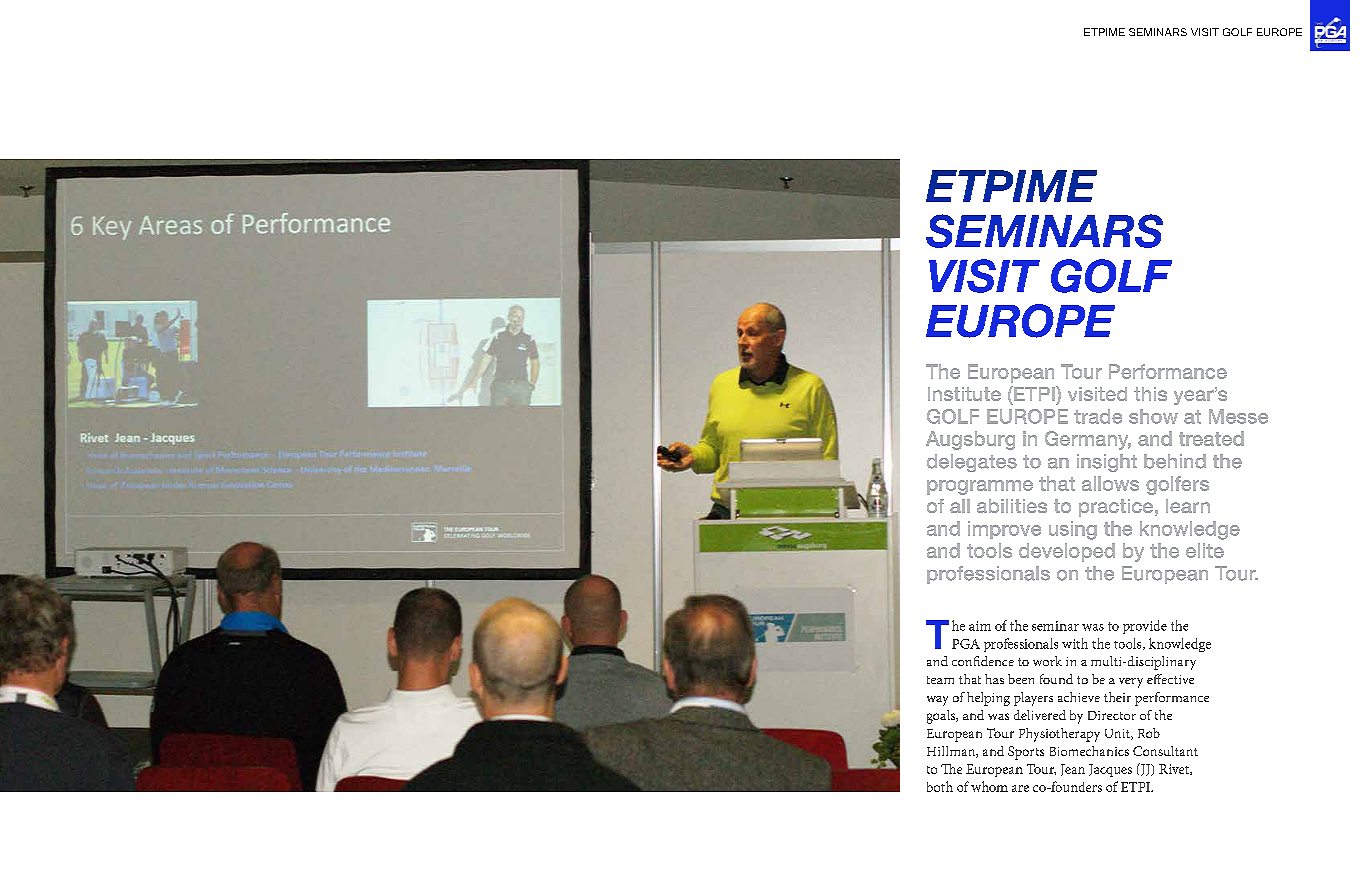 The height and width of the screenshot is (887, 1372). What do you see at coordinates (1073, 770) in the screenshot?
I see `Jean` at bounding box center [1073, 770].
